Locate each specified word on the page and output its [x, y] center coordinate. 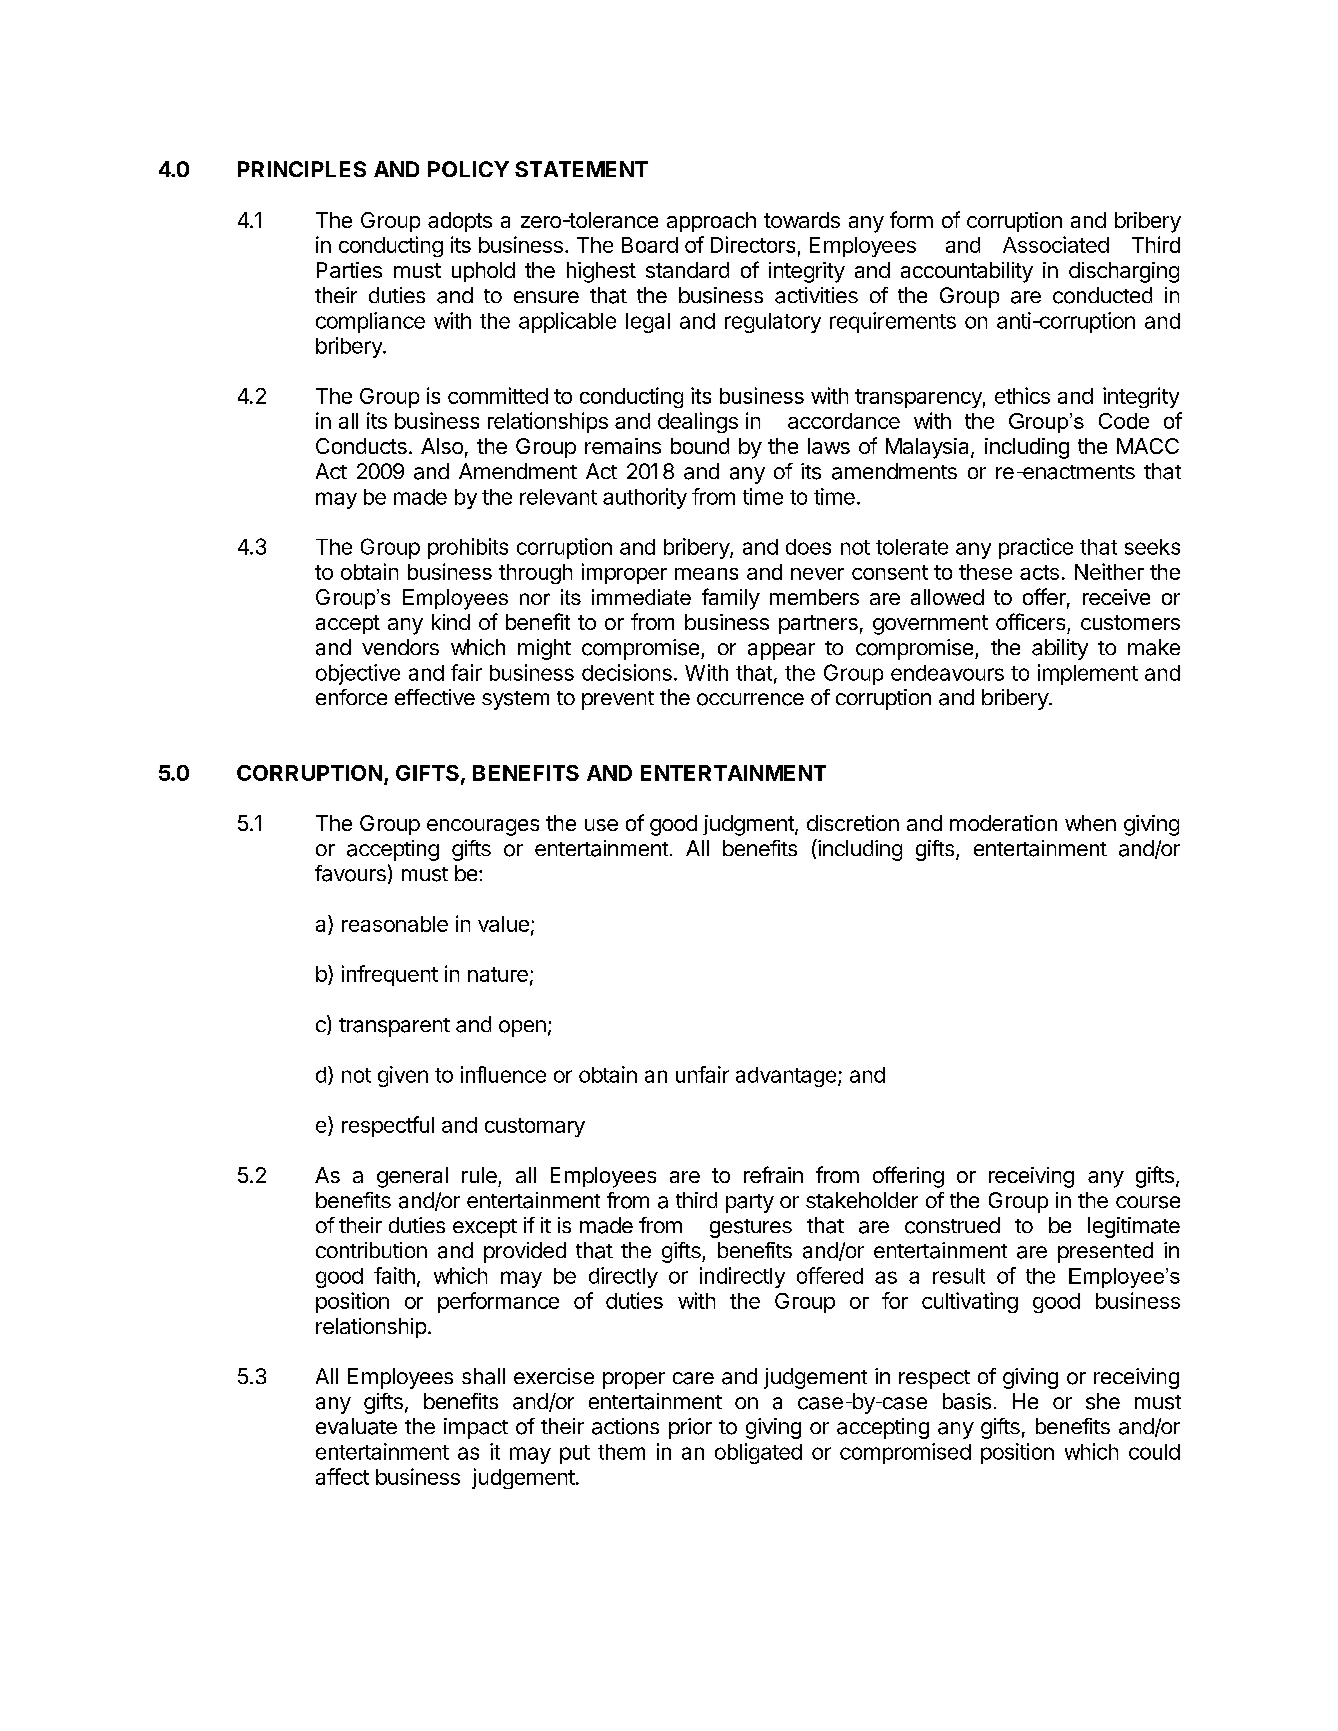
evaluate [356, 1426]
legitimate [1134, 1227]
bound [700, 446]
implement [1088, 674]
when [1090, 823]
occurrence [750, 699]
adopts [460, 222]
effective [435, 697]
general [412, 1177]
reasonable [395, 924]
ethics [1022, 395]
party [750, 1203]
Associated [1056, 244]
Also [442, 446]
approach [711, 222]
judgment [749, 825]
